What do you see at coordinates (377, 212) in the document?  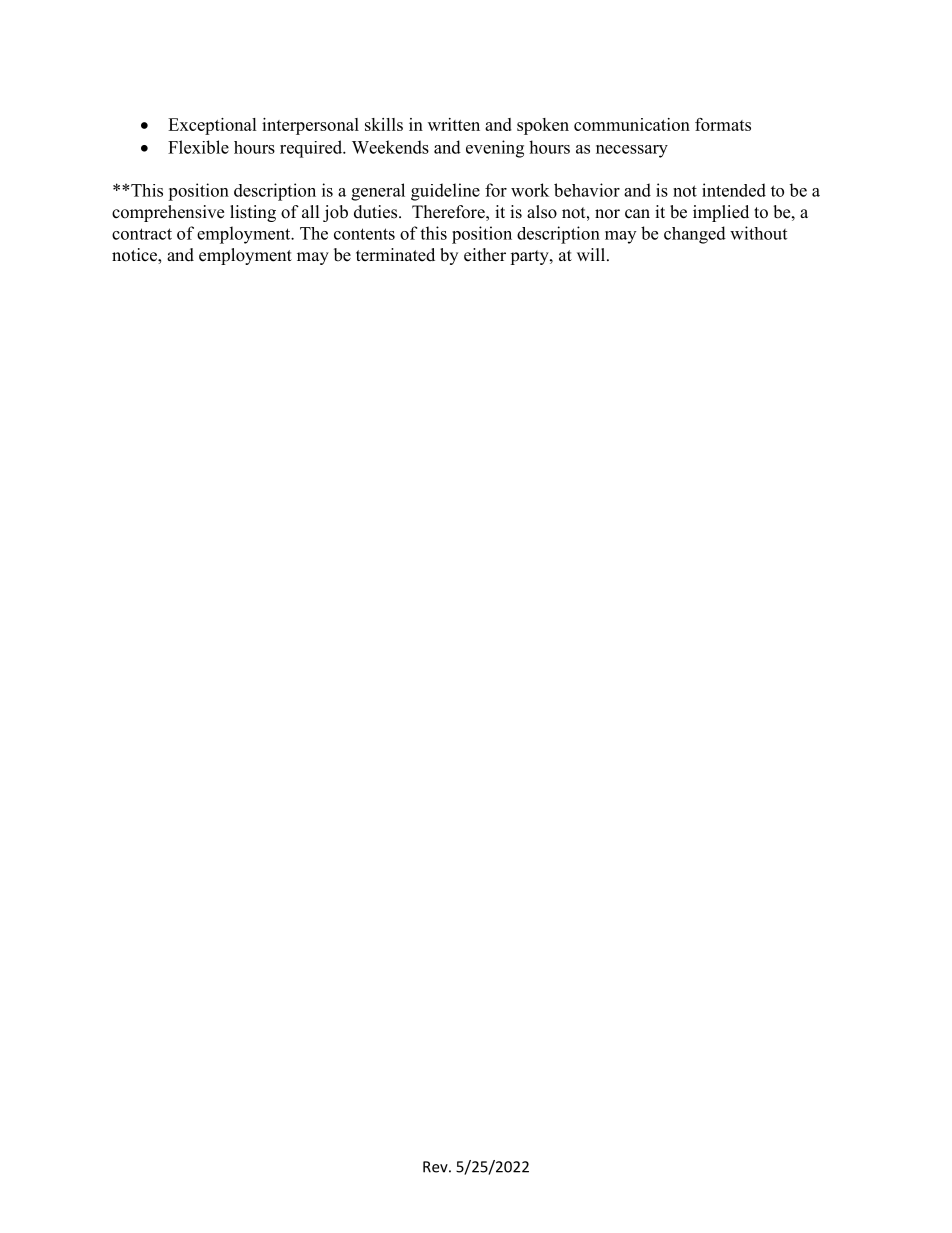 I see `duties` at bounding box center [377, 212].
